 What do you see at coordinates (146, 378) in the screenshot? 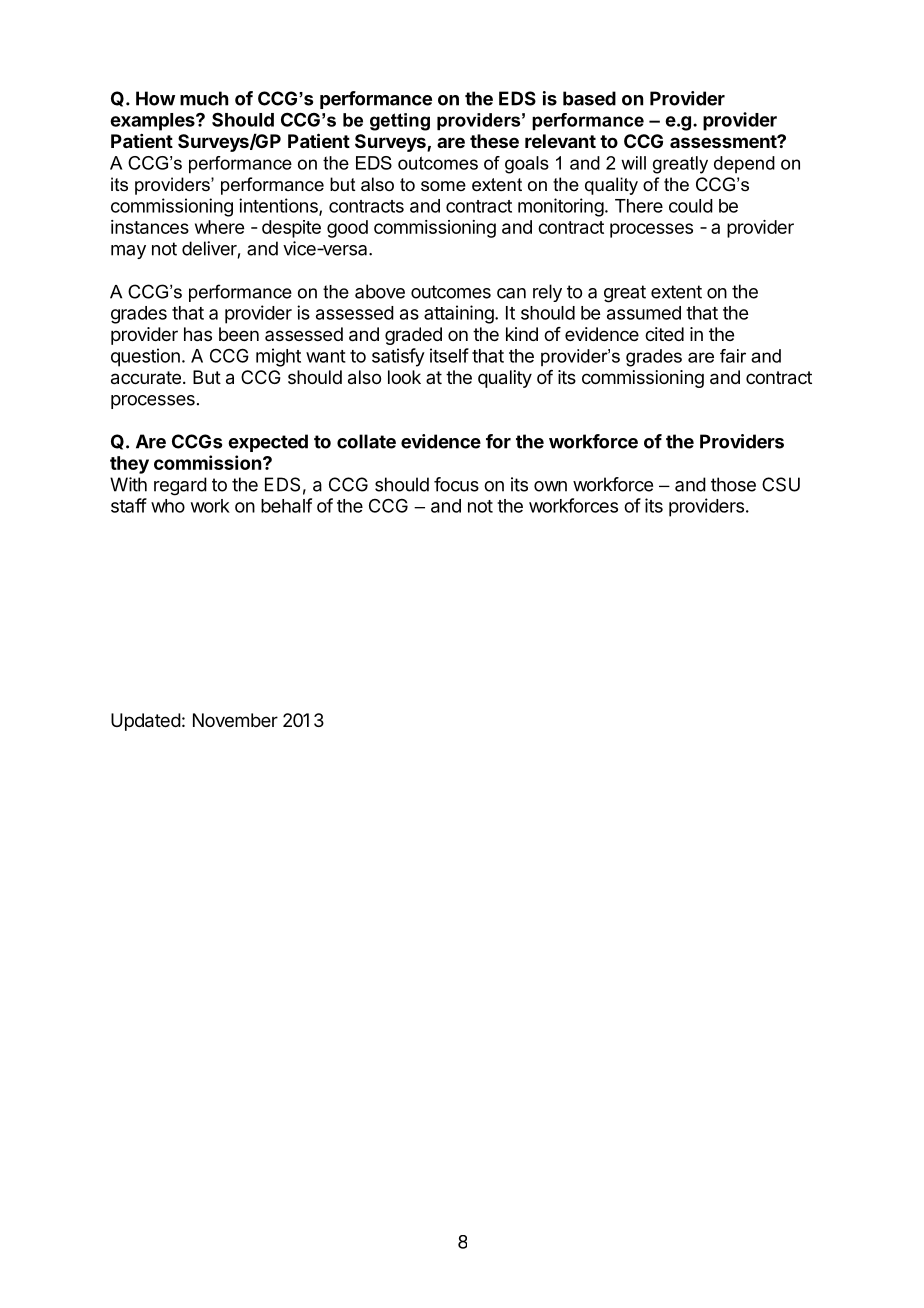
I see `accurate` at bounding box center [146, 378].
